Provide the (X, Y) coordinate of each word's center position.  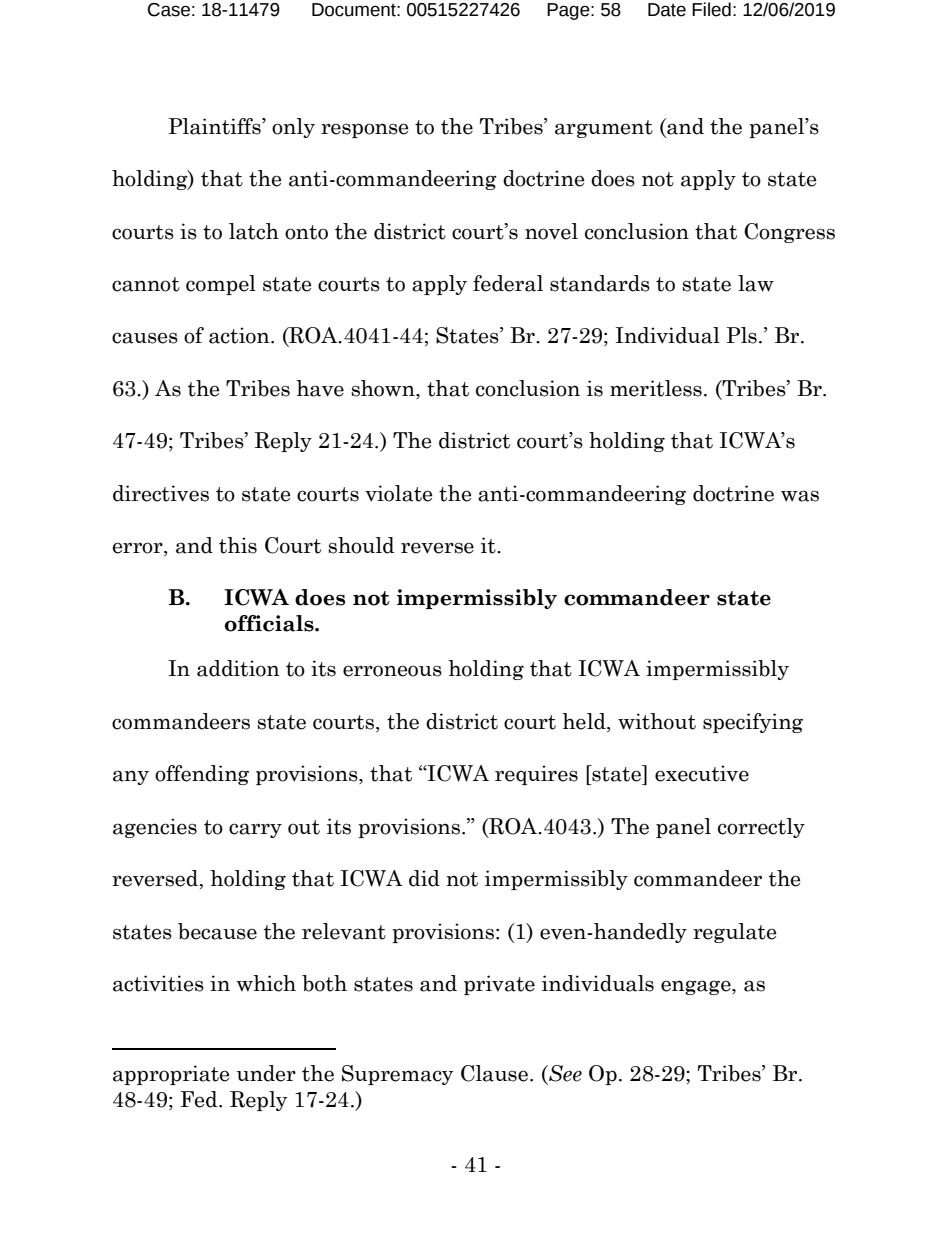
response (364, 130)
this (238, 545)
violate (398, 493)
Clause (494, 1073)
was (800, 496)
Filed (711, 9)
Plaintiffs (216, 126)
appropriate (171, 1075)
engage (697, 987)
